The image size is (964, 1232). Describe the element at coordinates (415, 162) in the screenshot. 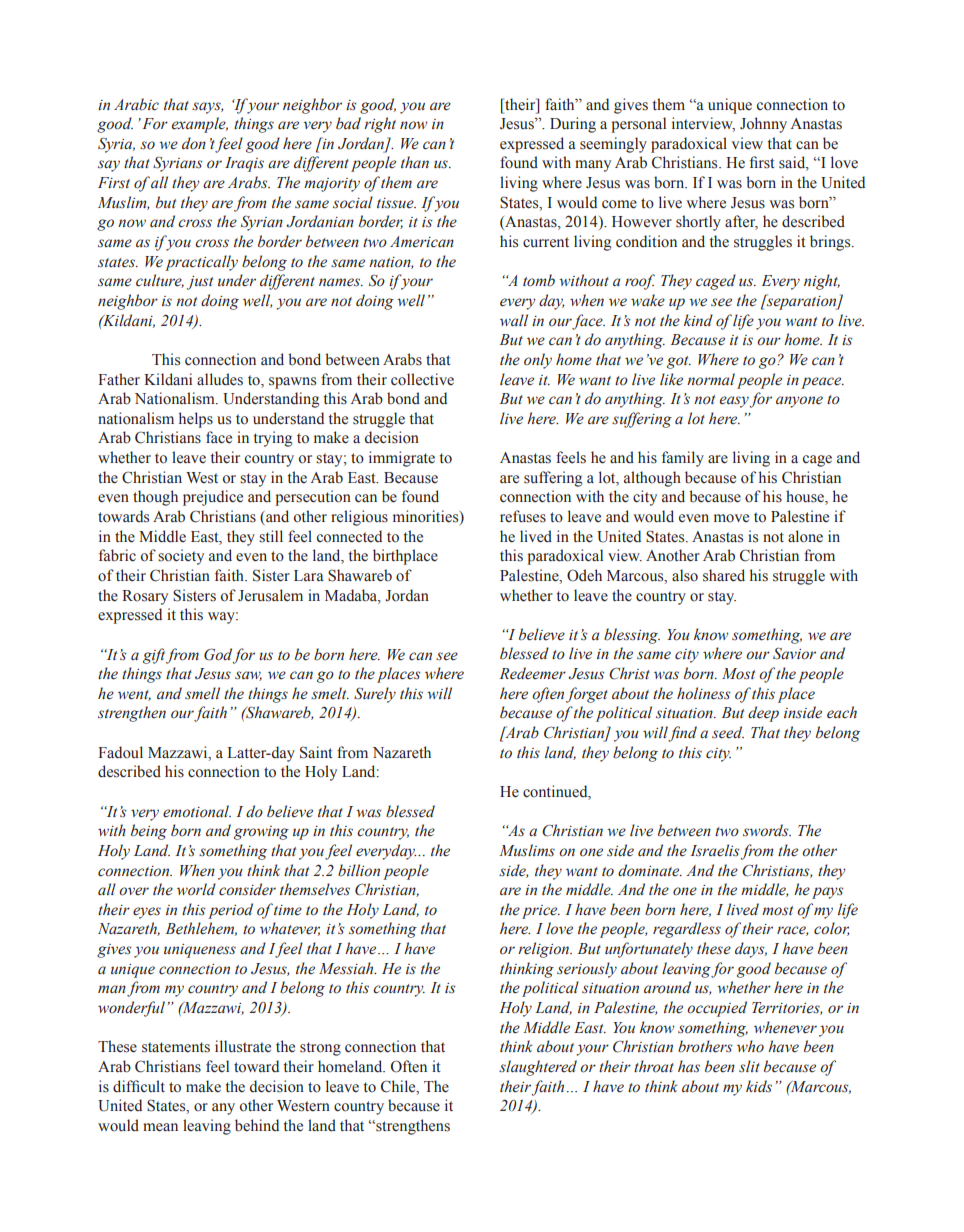

I see `than` at that location.
